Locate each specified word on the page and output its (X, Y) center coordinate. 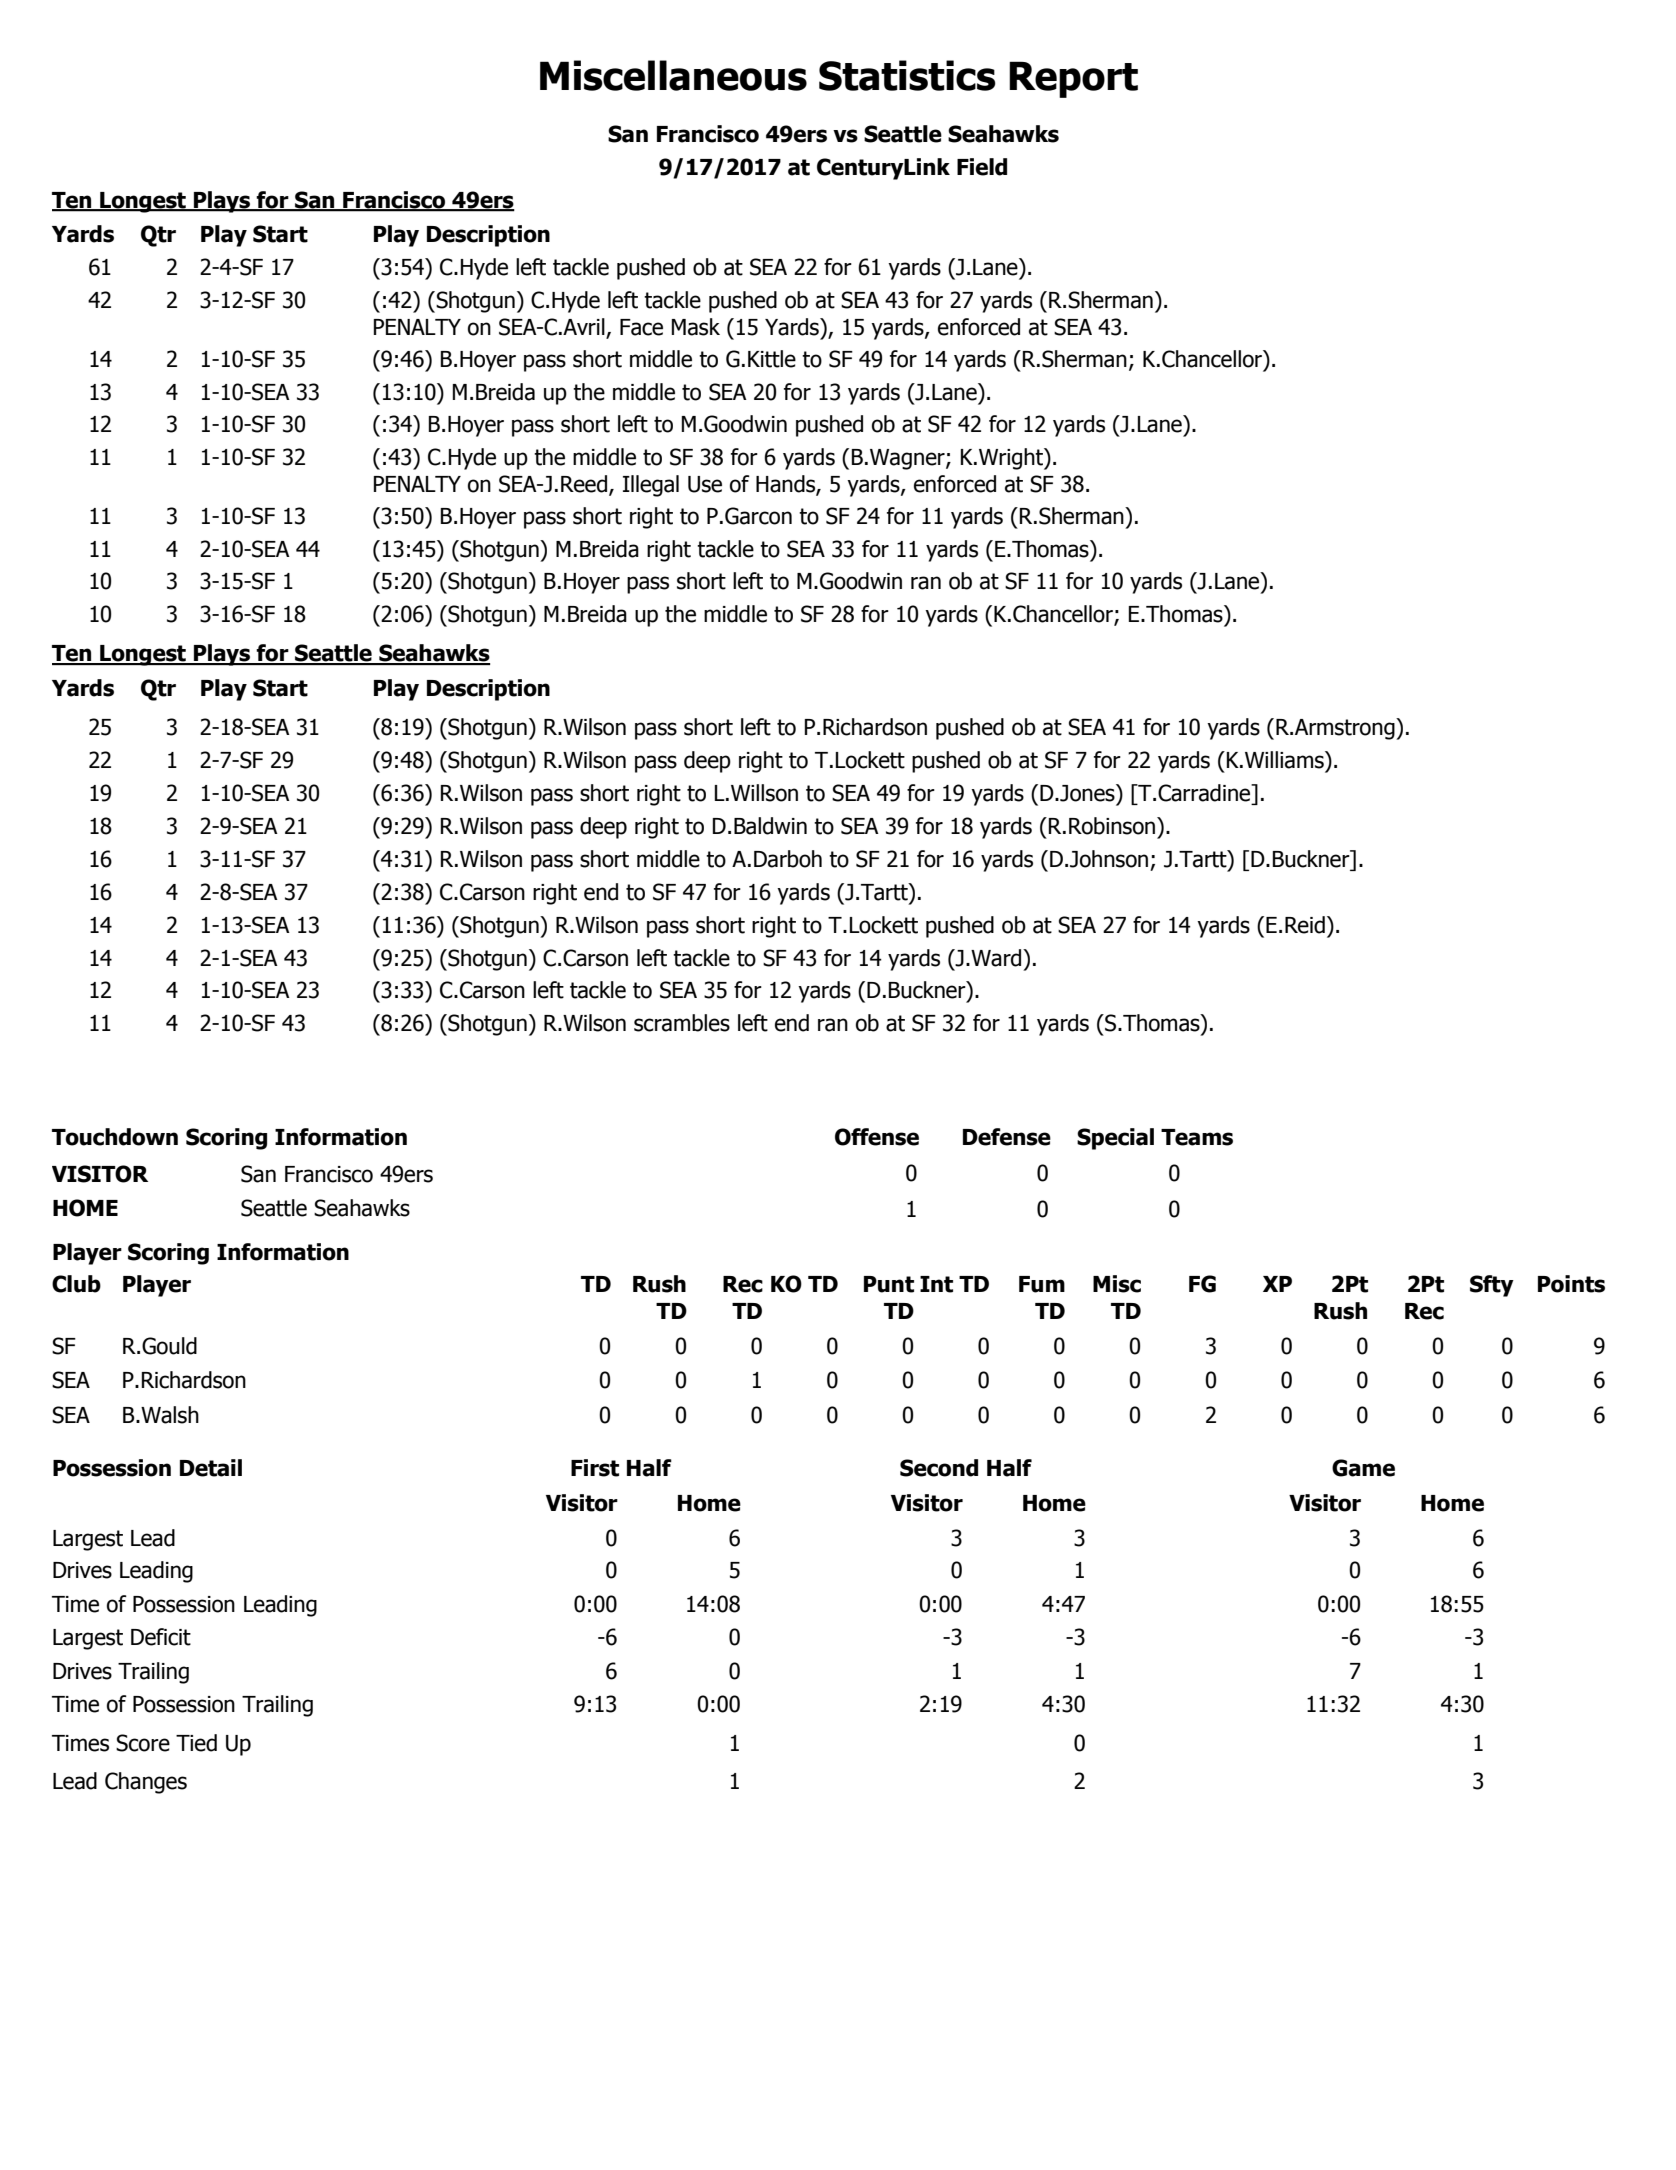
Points (1571, 1284)
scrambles (682, 1023)
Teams (1197, 1137)
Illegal (651, 486)
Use (705, 484)
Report (1073, 79)
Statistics (907, 75)
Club (76, 1284)
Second (939, 1468)
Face (641, 327)
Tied (196, 1743)
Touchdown (115, 1137)
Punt (889, 1284)
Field (982, 167)
